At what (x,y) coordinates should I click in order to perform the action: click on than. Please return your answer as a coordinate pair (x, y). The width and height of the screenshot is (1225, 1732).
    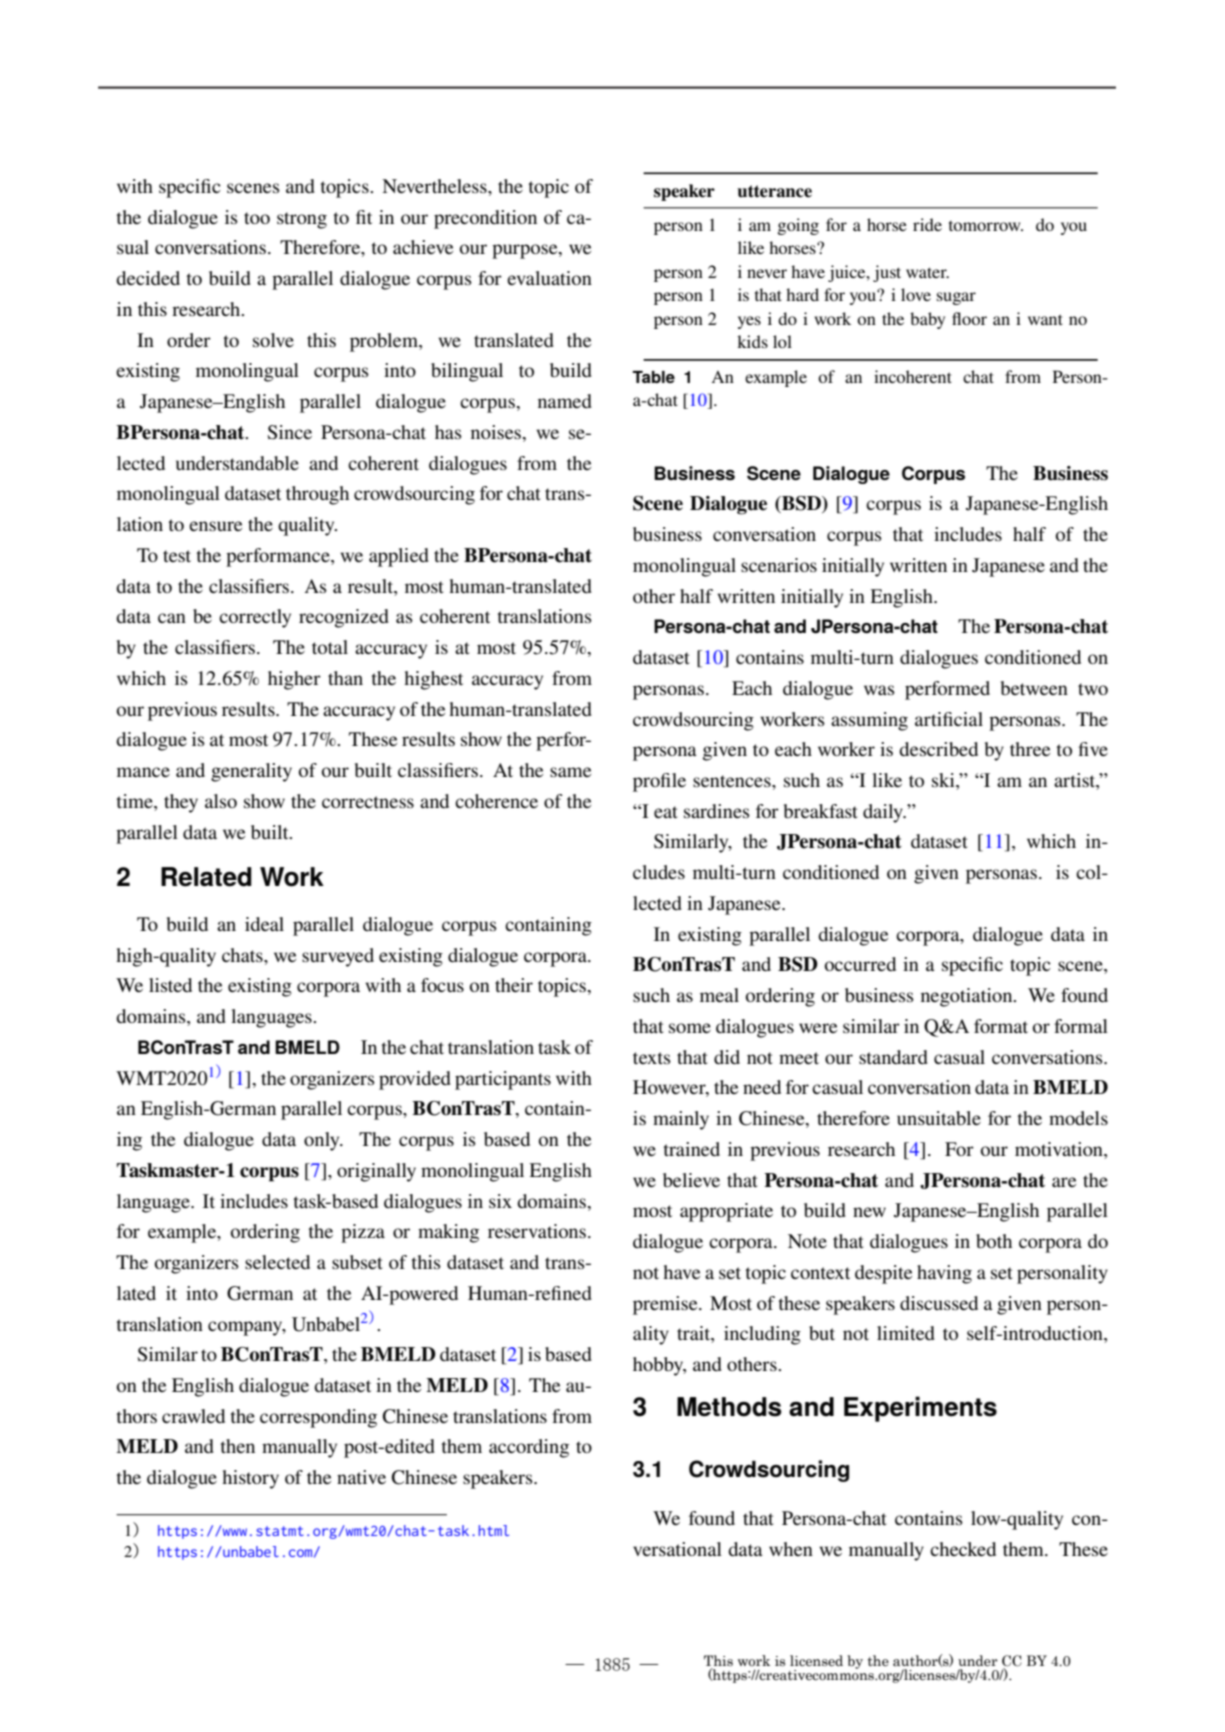
    Looking at the image, I should click on (345, 678).
